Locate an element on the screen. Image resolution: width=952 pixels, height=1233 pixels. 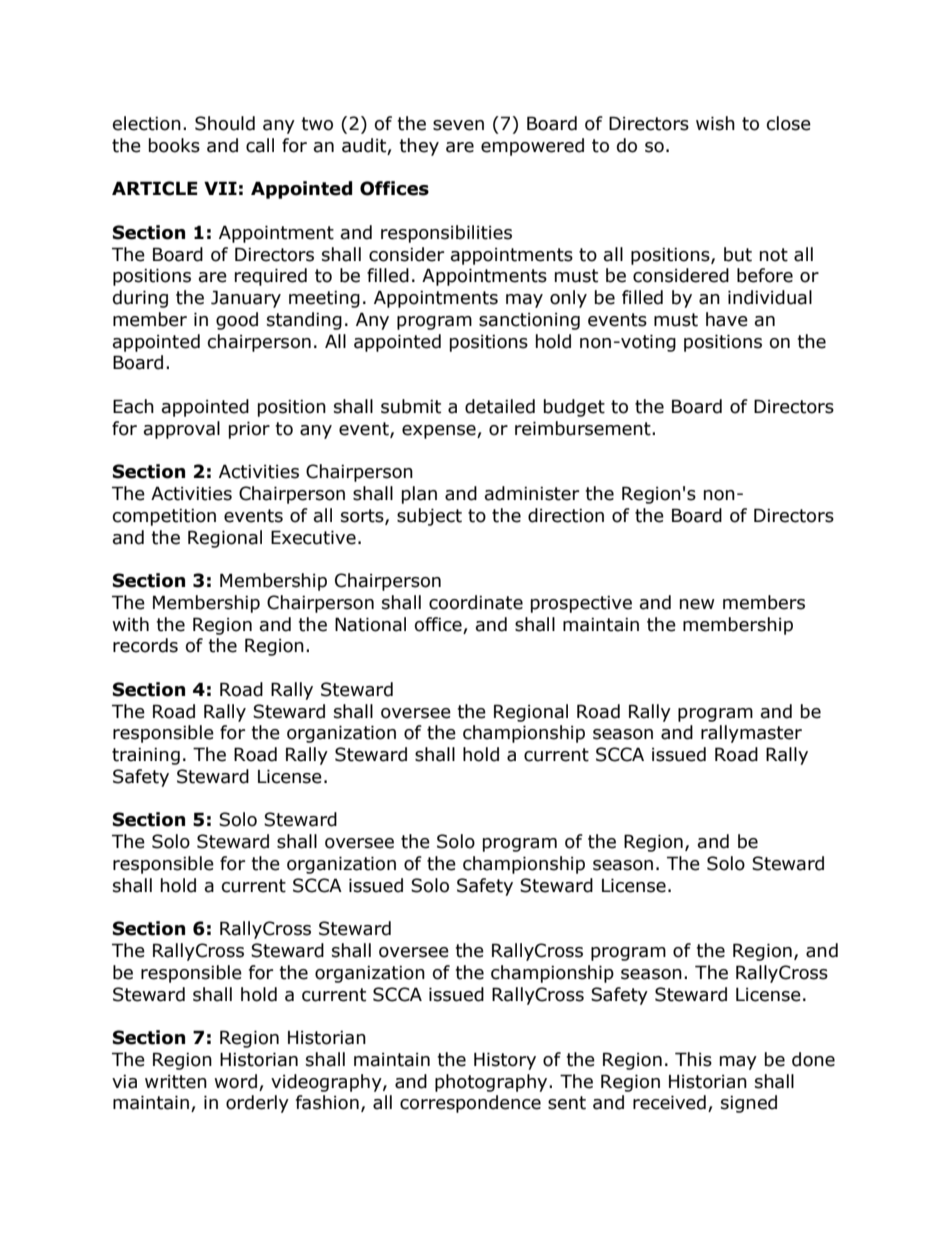
seven is located at coordinates (458, 125).
